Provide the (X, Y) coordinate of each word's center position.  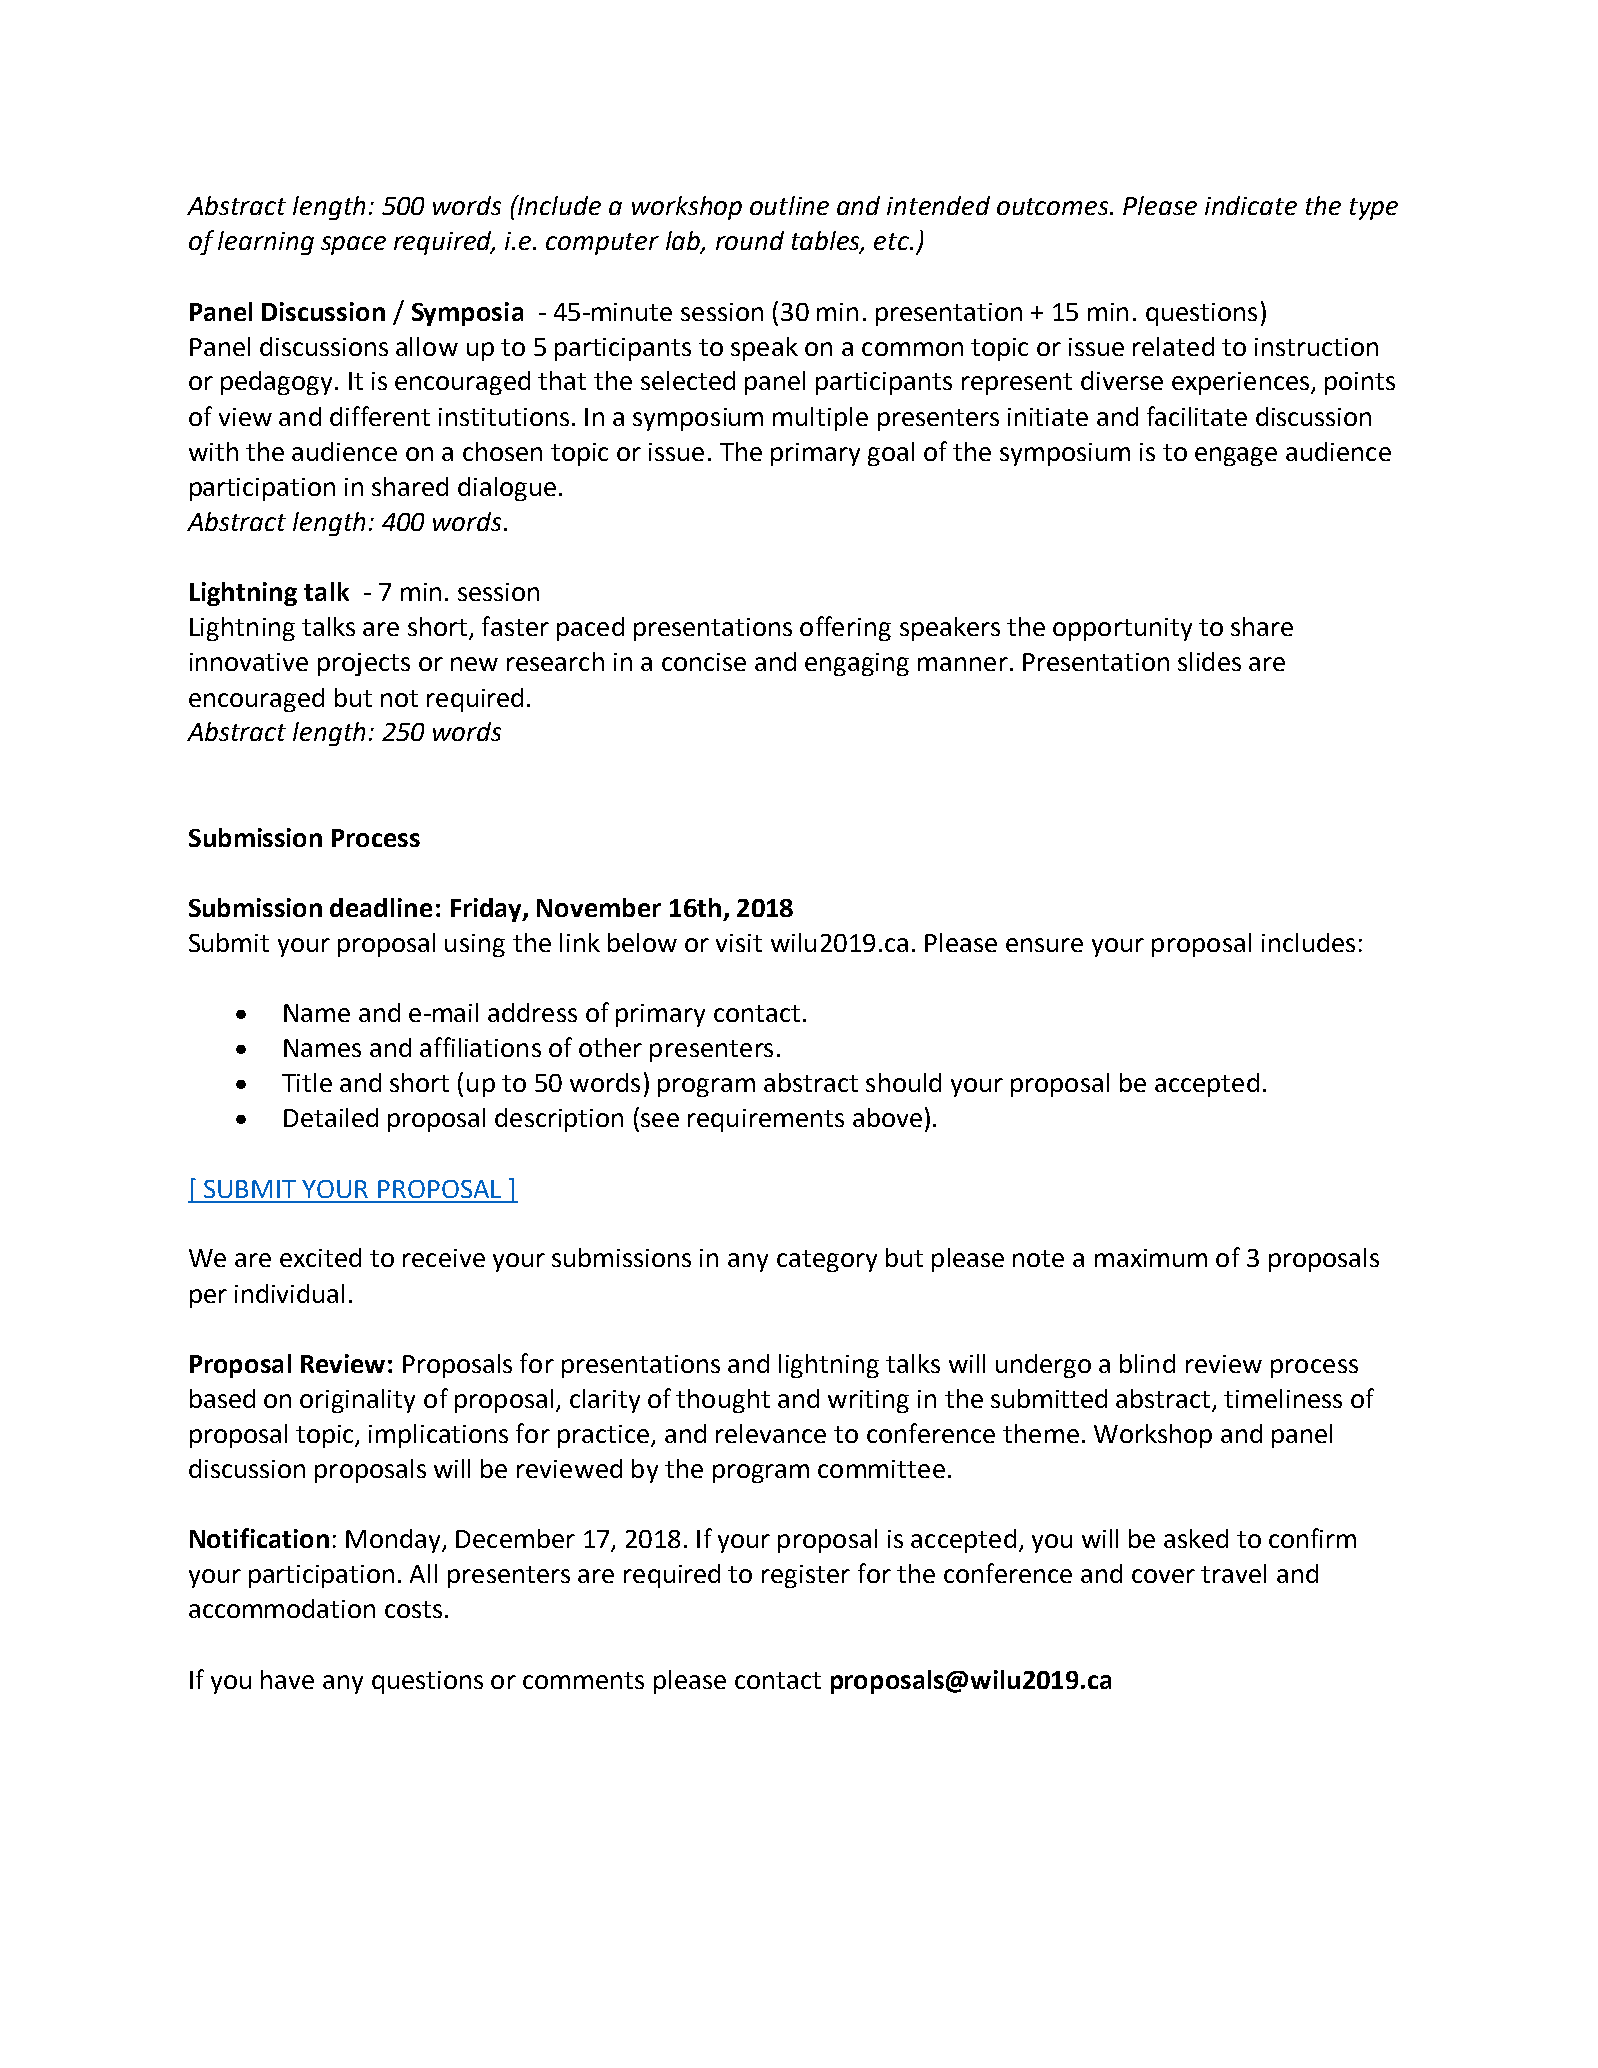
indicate (1251, 205)
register (806, 1576)
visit (739, 943)
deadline (381, 907)
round (750, 240)
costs (413, 1609)
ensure (1044, 945)
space (353, 245)
